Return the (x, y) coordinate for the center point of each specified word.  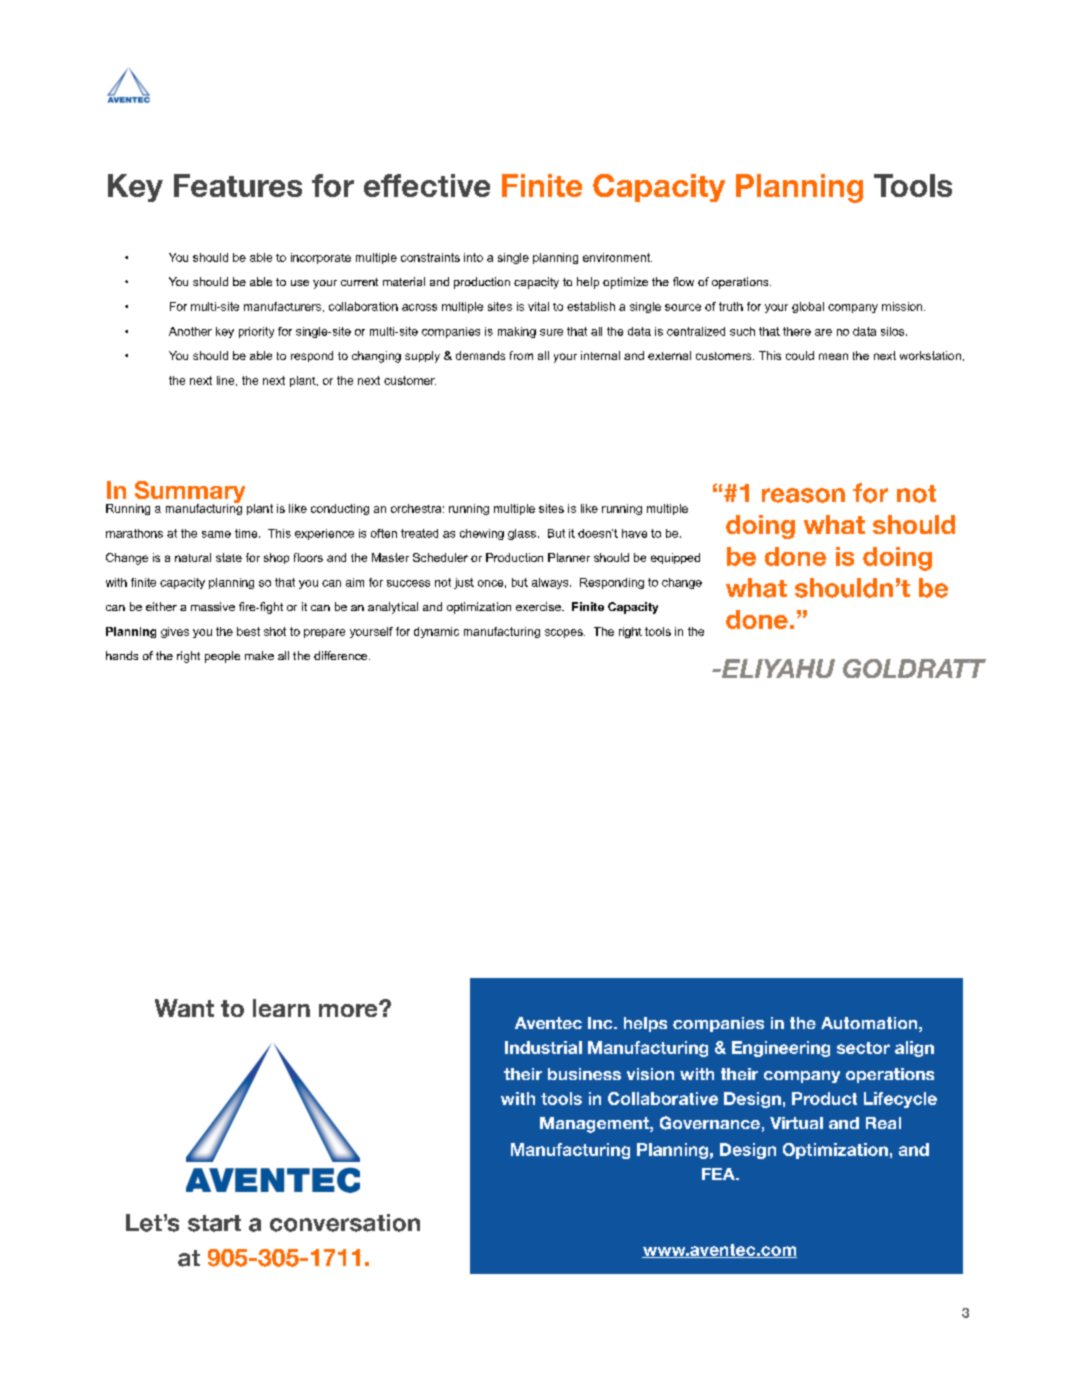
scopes (565, 633)
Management (595, 1125)
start (214, 1223)
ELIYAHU (777, 668)
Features (238, 185)
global (808, 307)
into (473, 257)
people (222, 657)
